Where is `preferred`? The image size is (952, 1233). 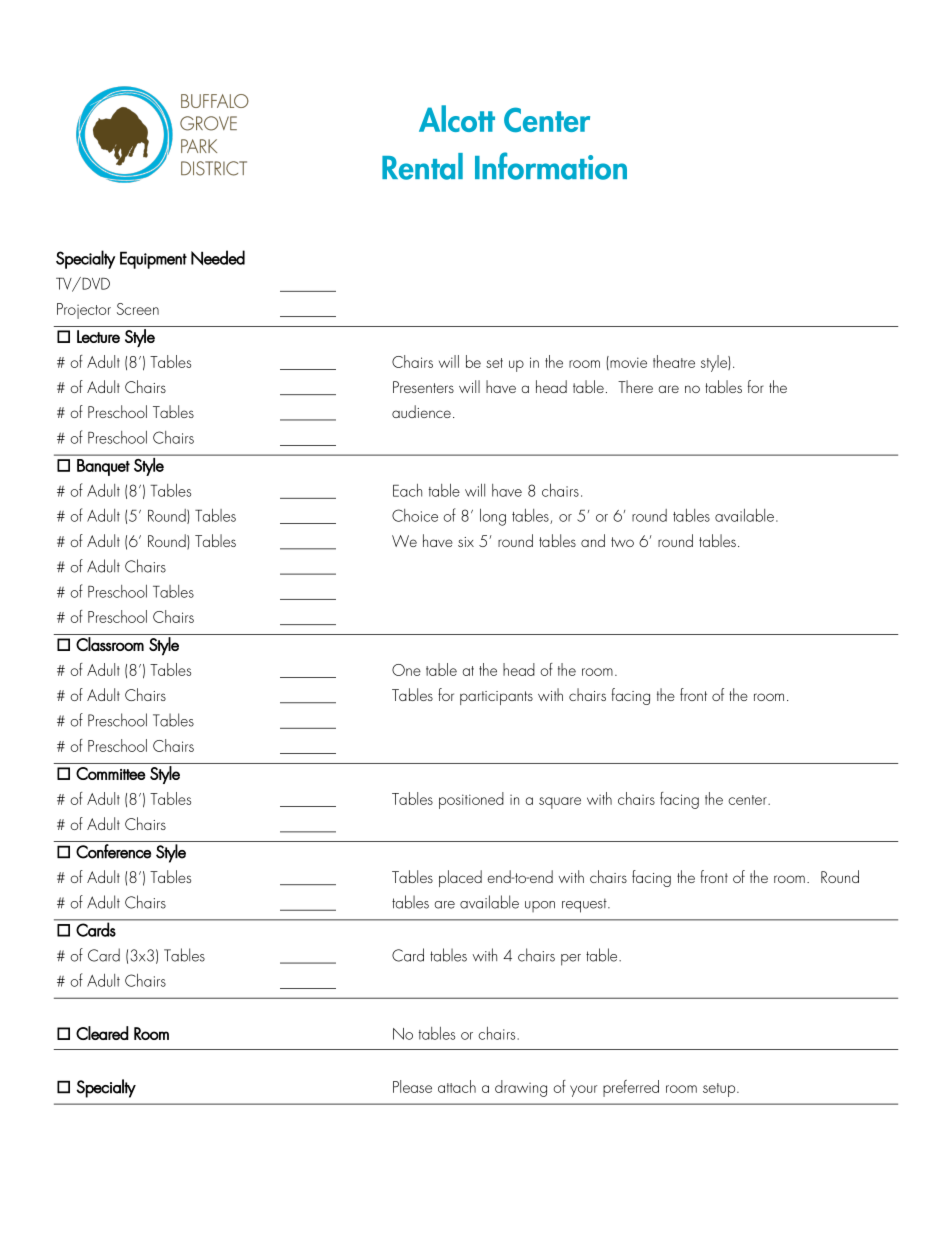 preferred is located at coordinates (631, 1088).
